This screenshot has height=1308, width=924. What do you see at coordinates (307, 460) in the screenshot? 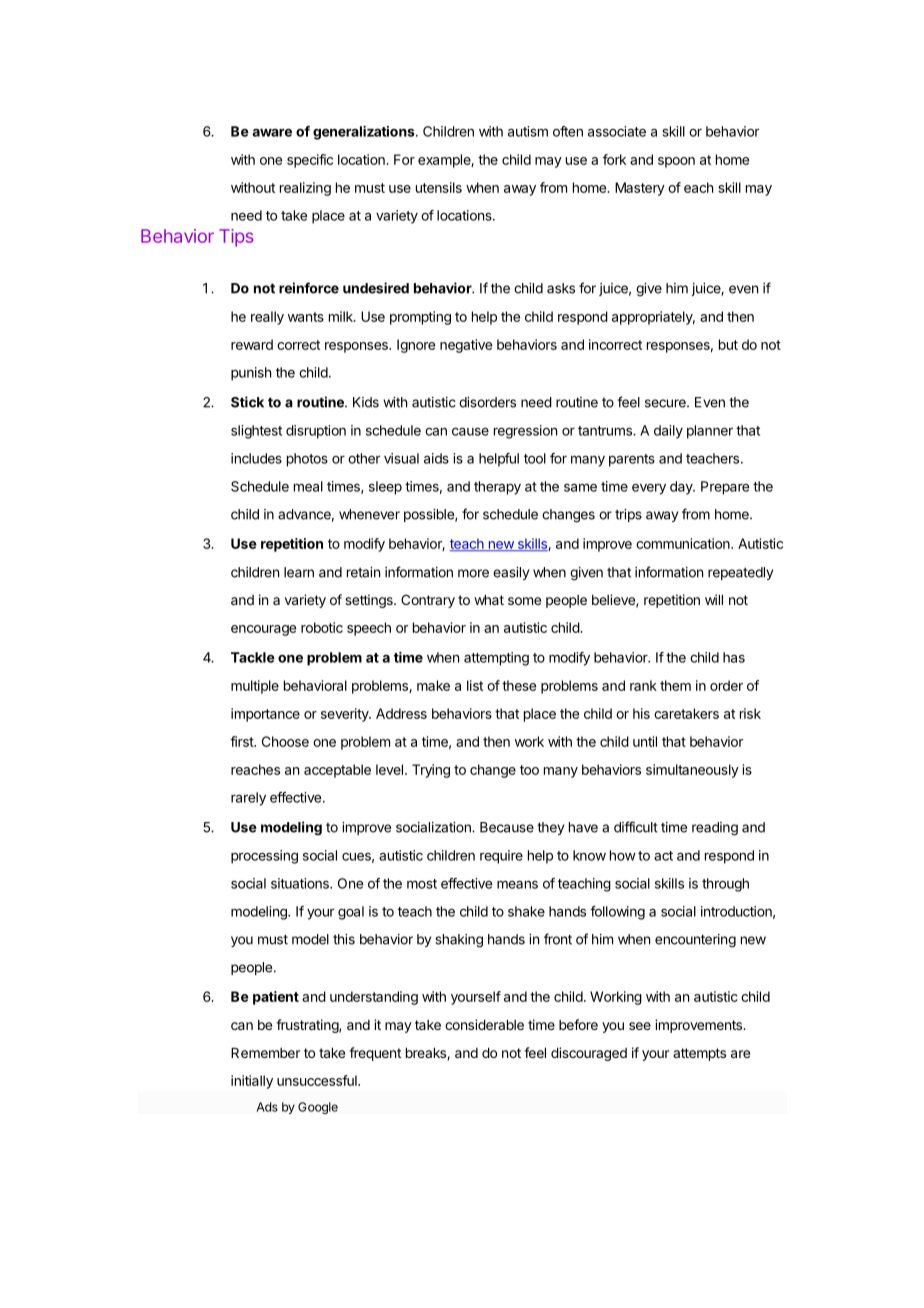
I see `photos` at bounding box center [307, 460].
